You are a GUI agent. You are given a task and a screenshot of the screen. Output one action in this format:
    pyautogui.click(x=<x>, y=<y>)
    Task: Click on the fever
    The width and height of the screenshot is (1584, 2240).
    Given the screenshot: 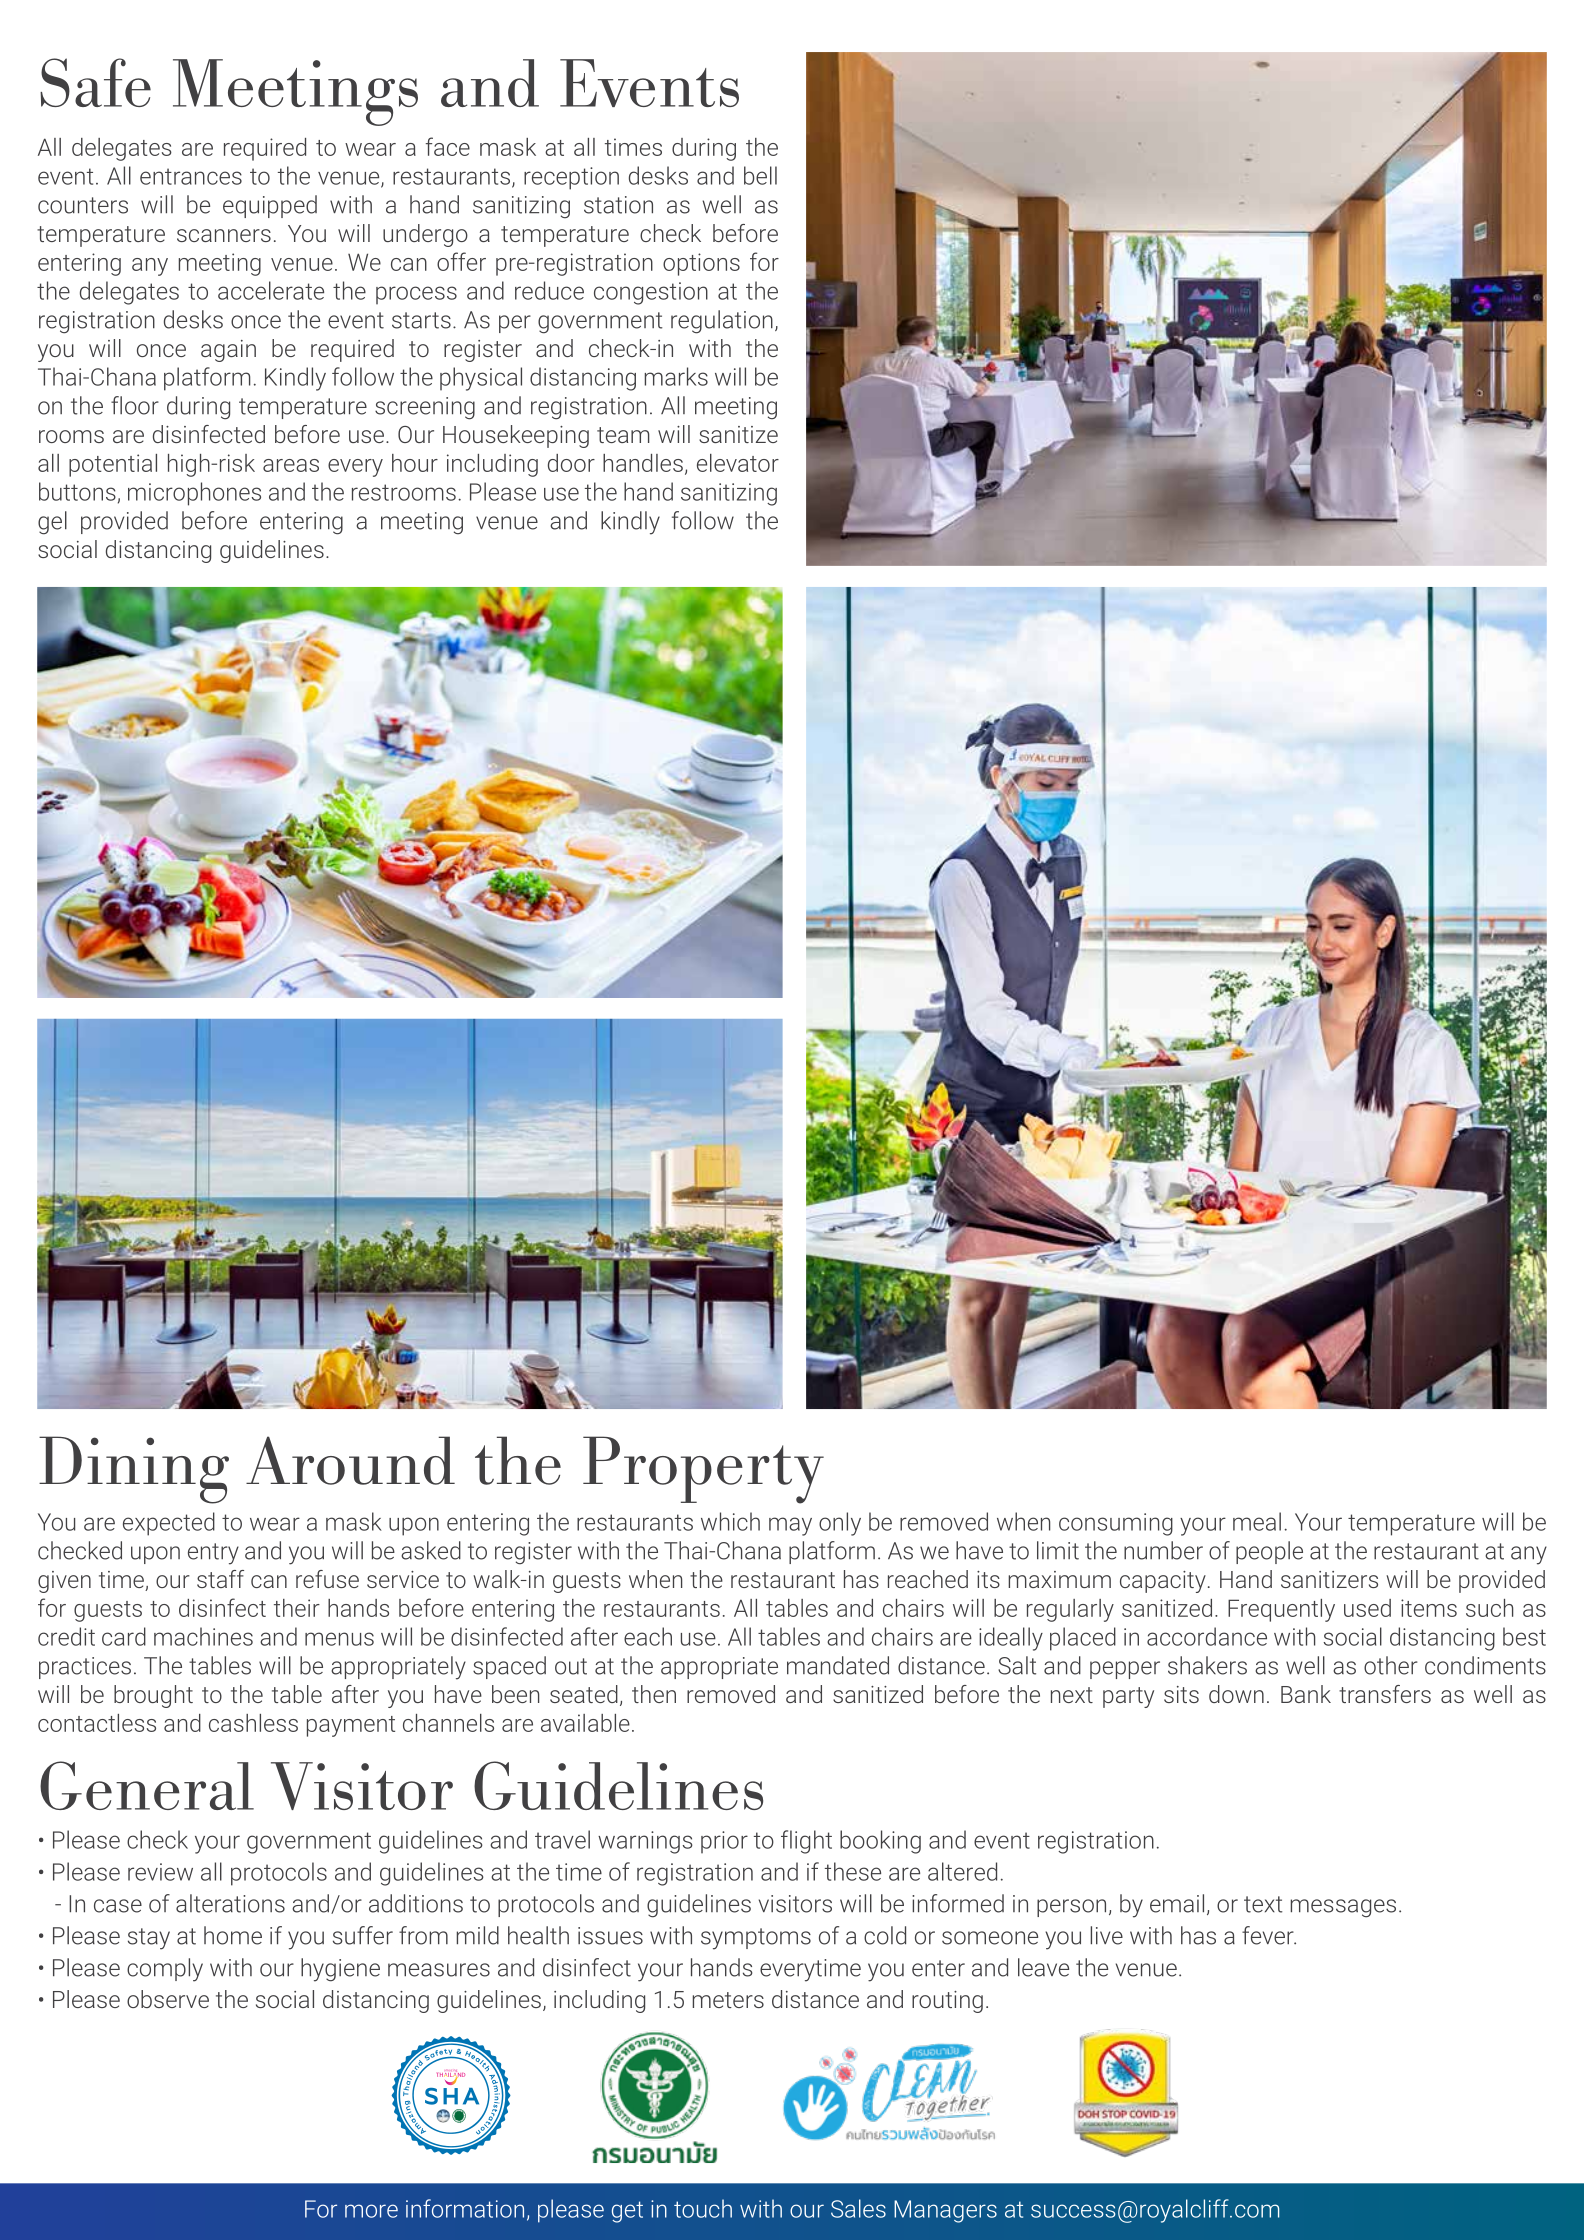 What is the action you would take?
    pyautogui.click(x=1269, y=1935)
